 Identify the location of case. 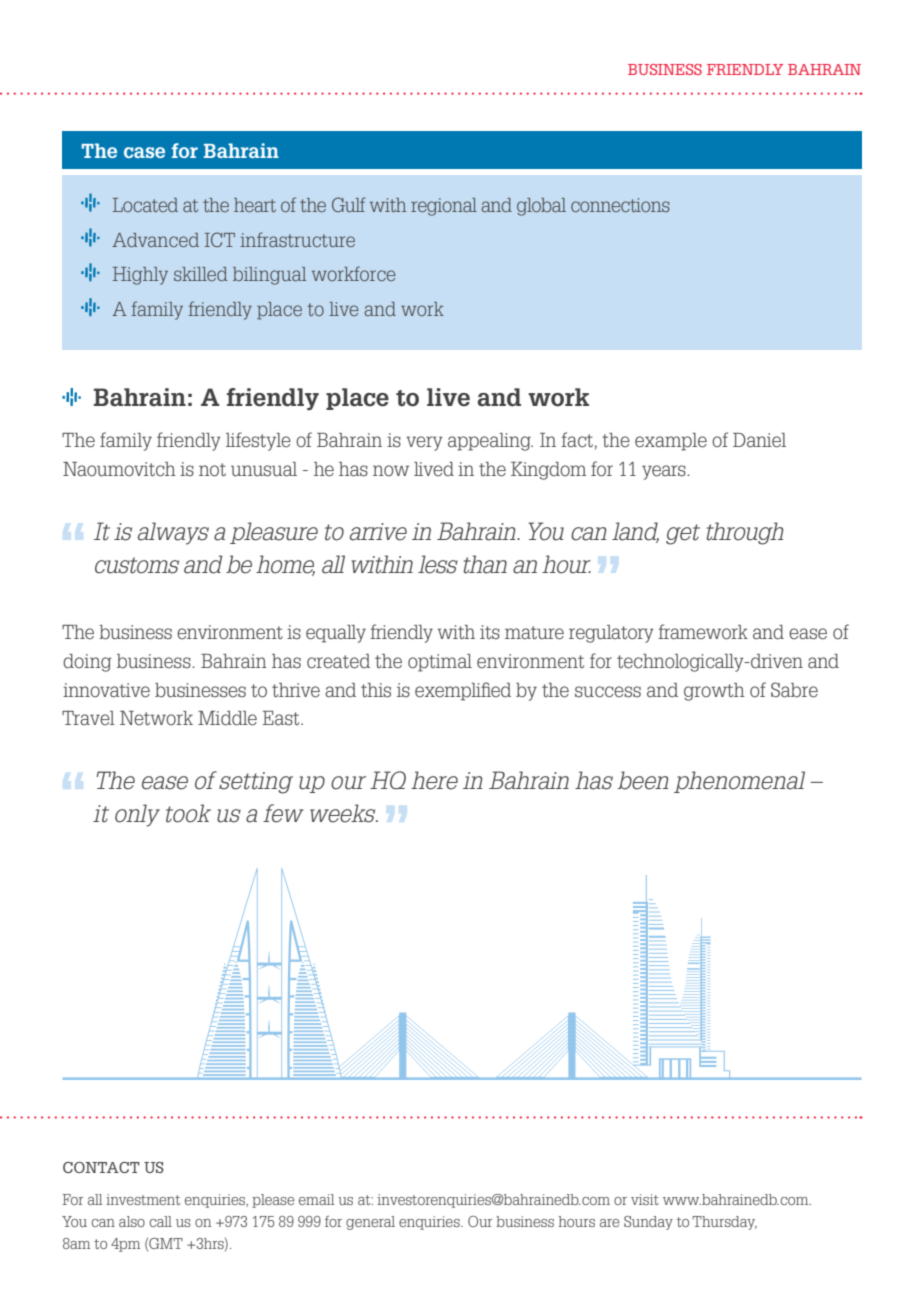
(144, 152).
